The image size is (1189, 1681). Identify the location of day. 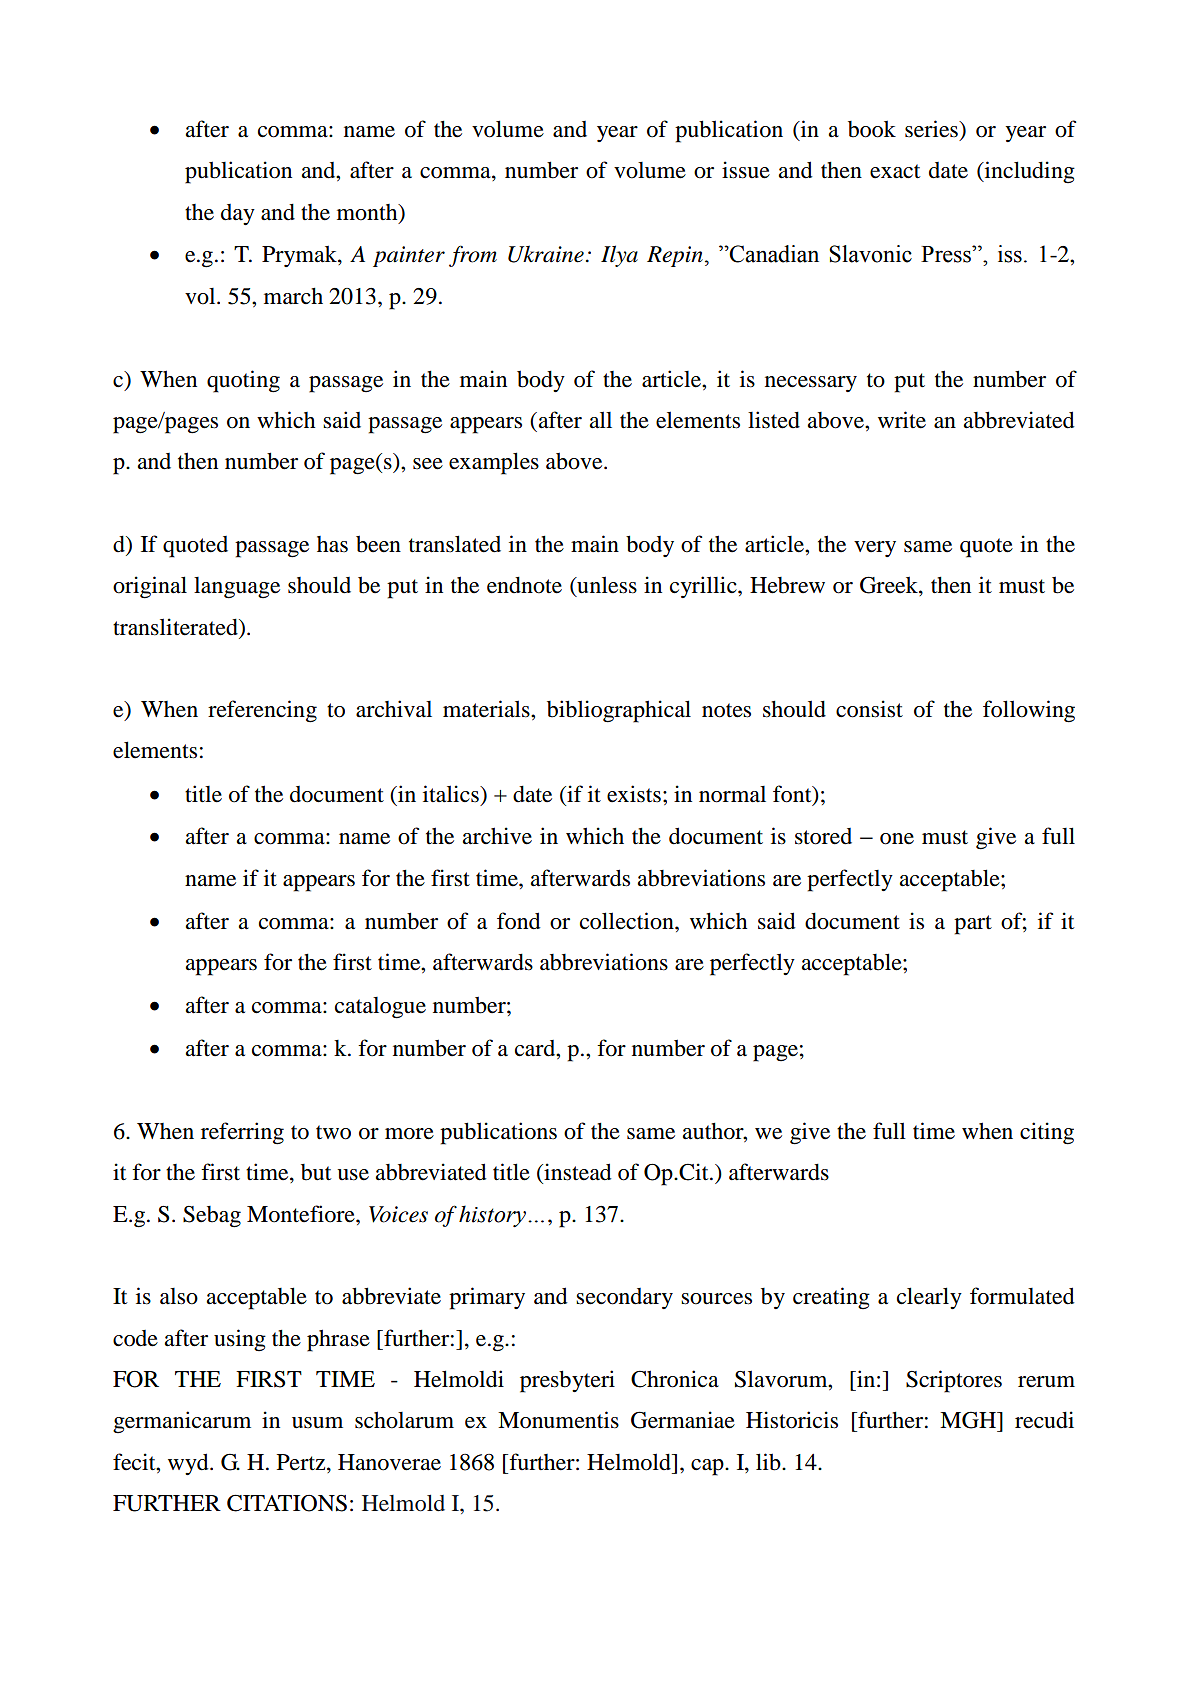
(238, 214).
